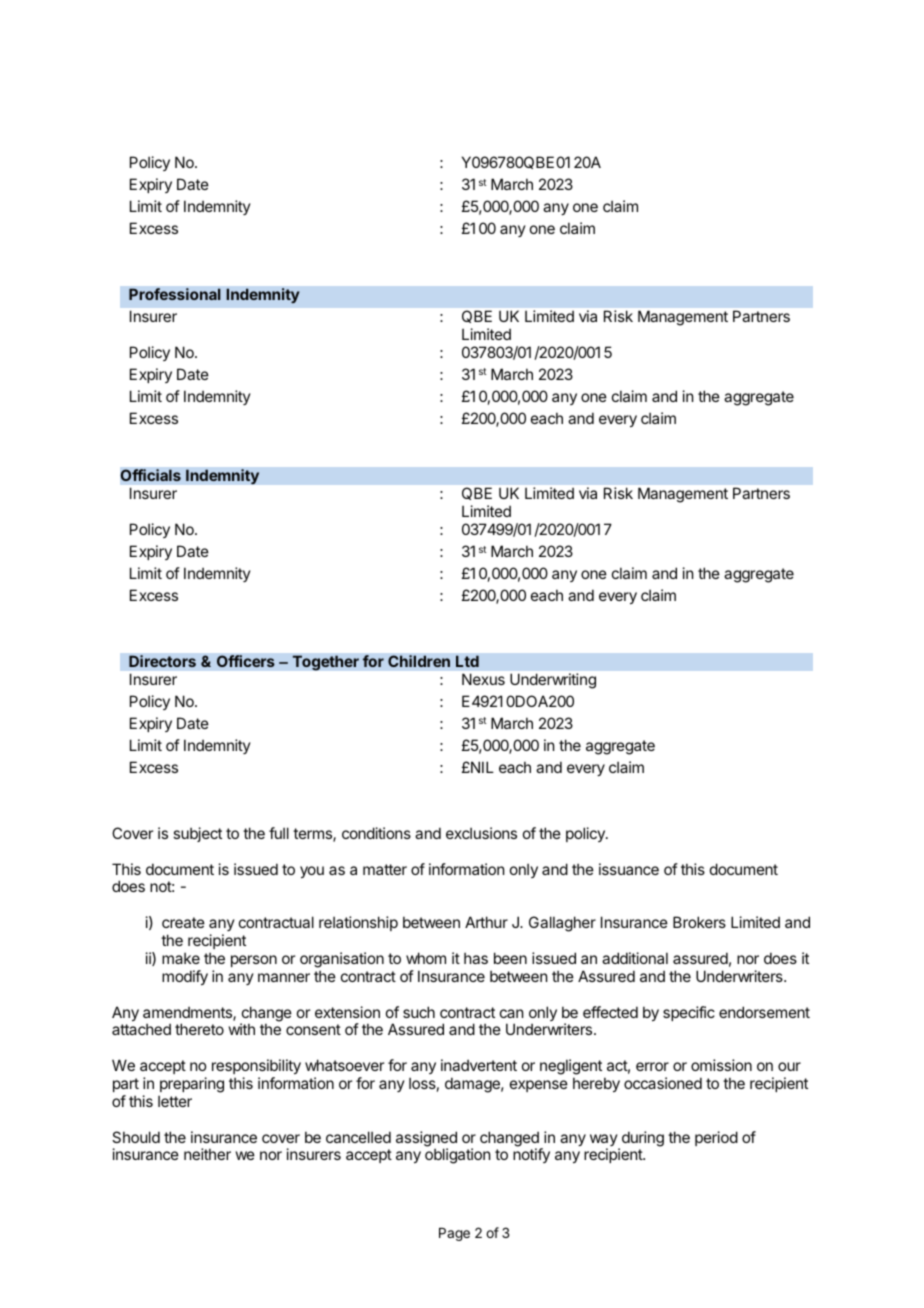 This screenshot has width=924, height=1308. Describe the element at coordinates (699, 922) in the screenshot. I see `Brokers` at that location.
